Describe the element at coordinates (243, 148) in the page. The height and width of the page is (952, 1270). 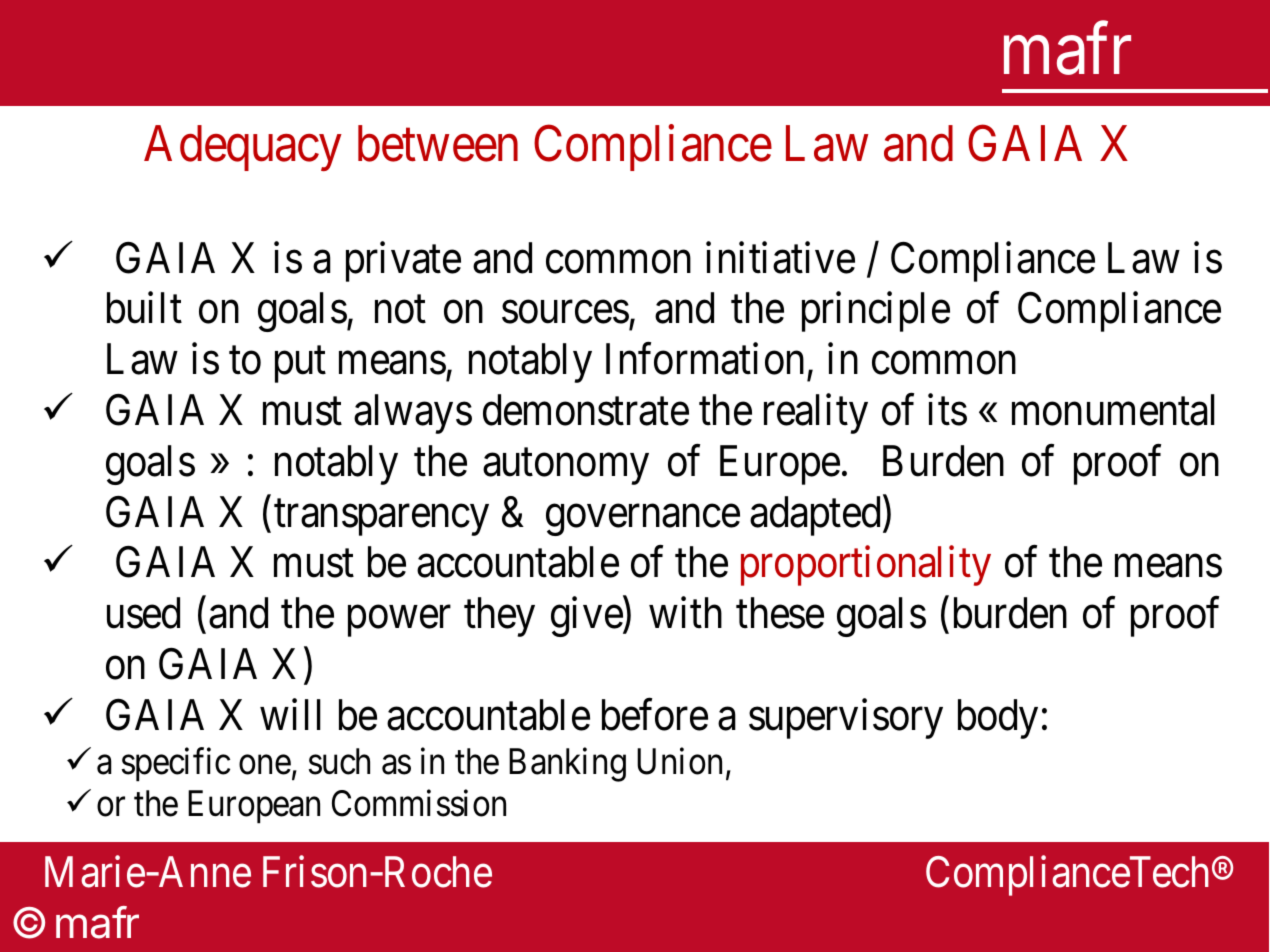
I see `Adequacy` at that location.
